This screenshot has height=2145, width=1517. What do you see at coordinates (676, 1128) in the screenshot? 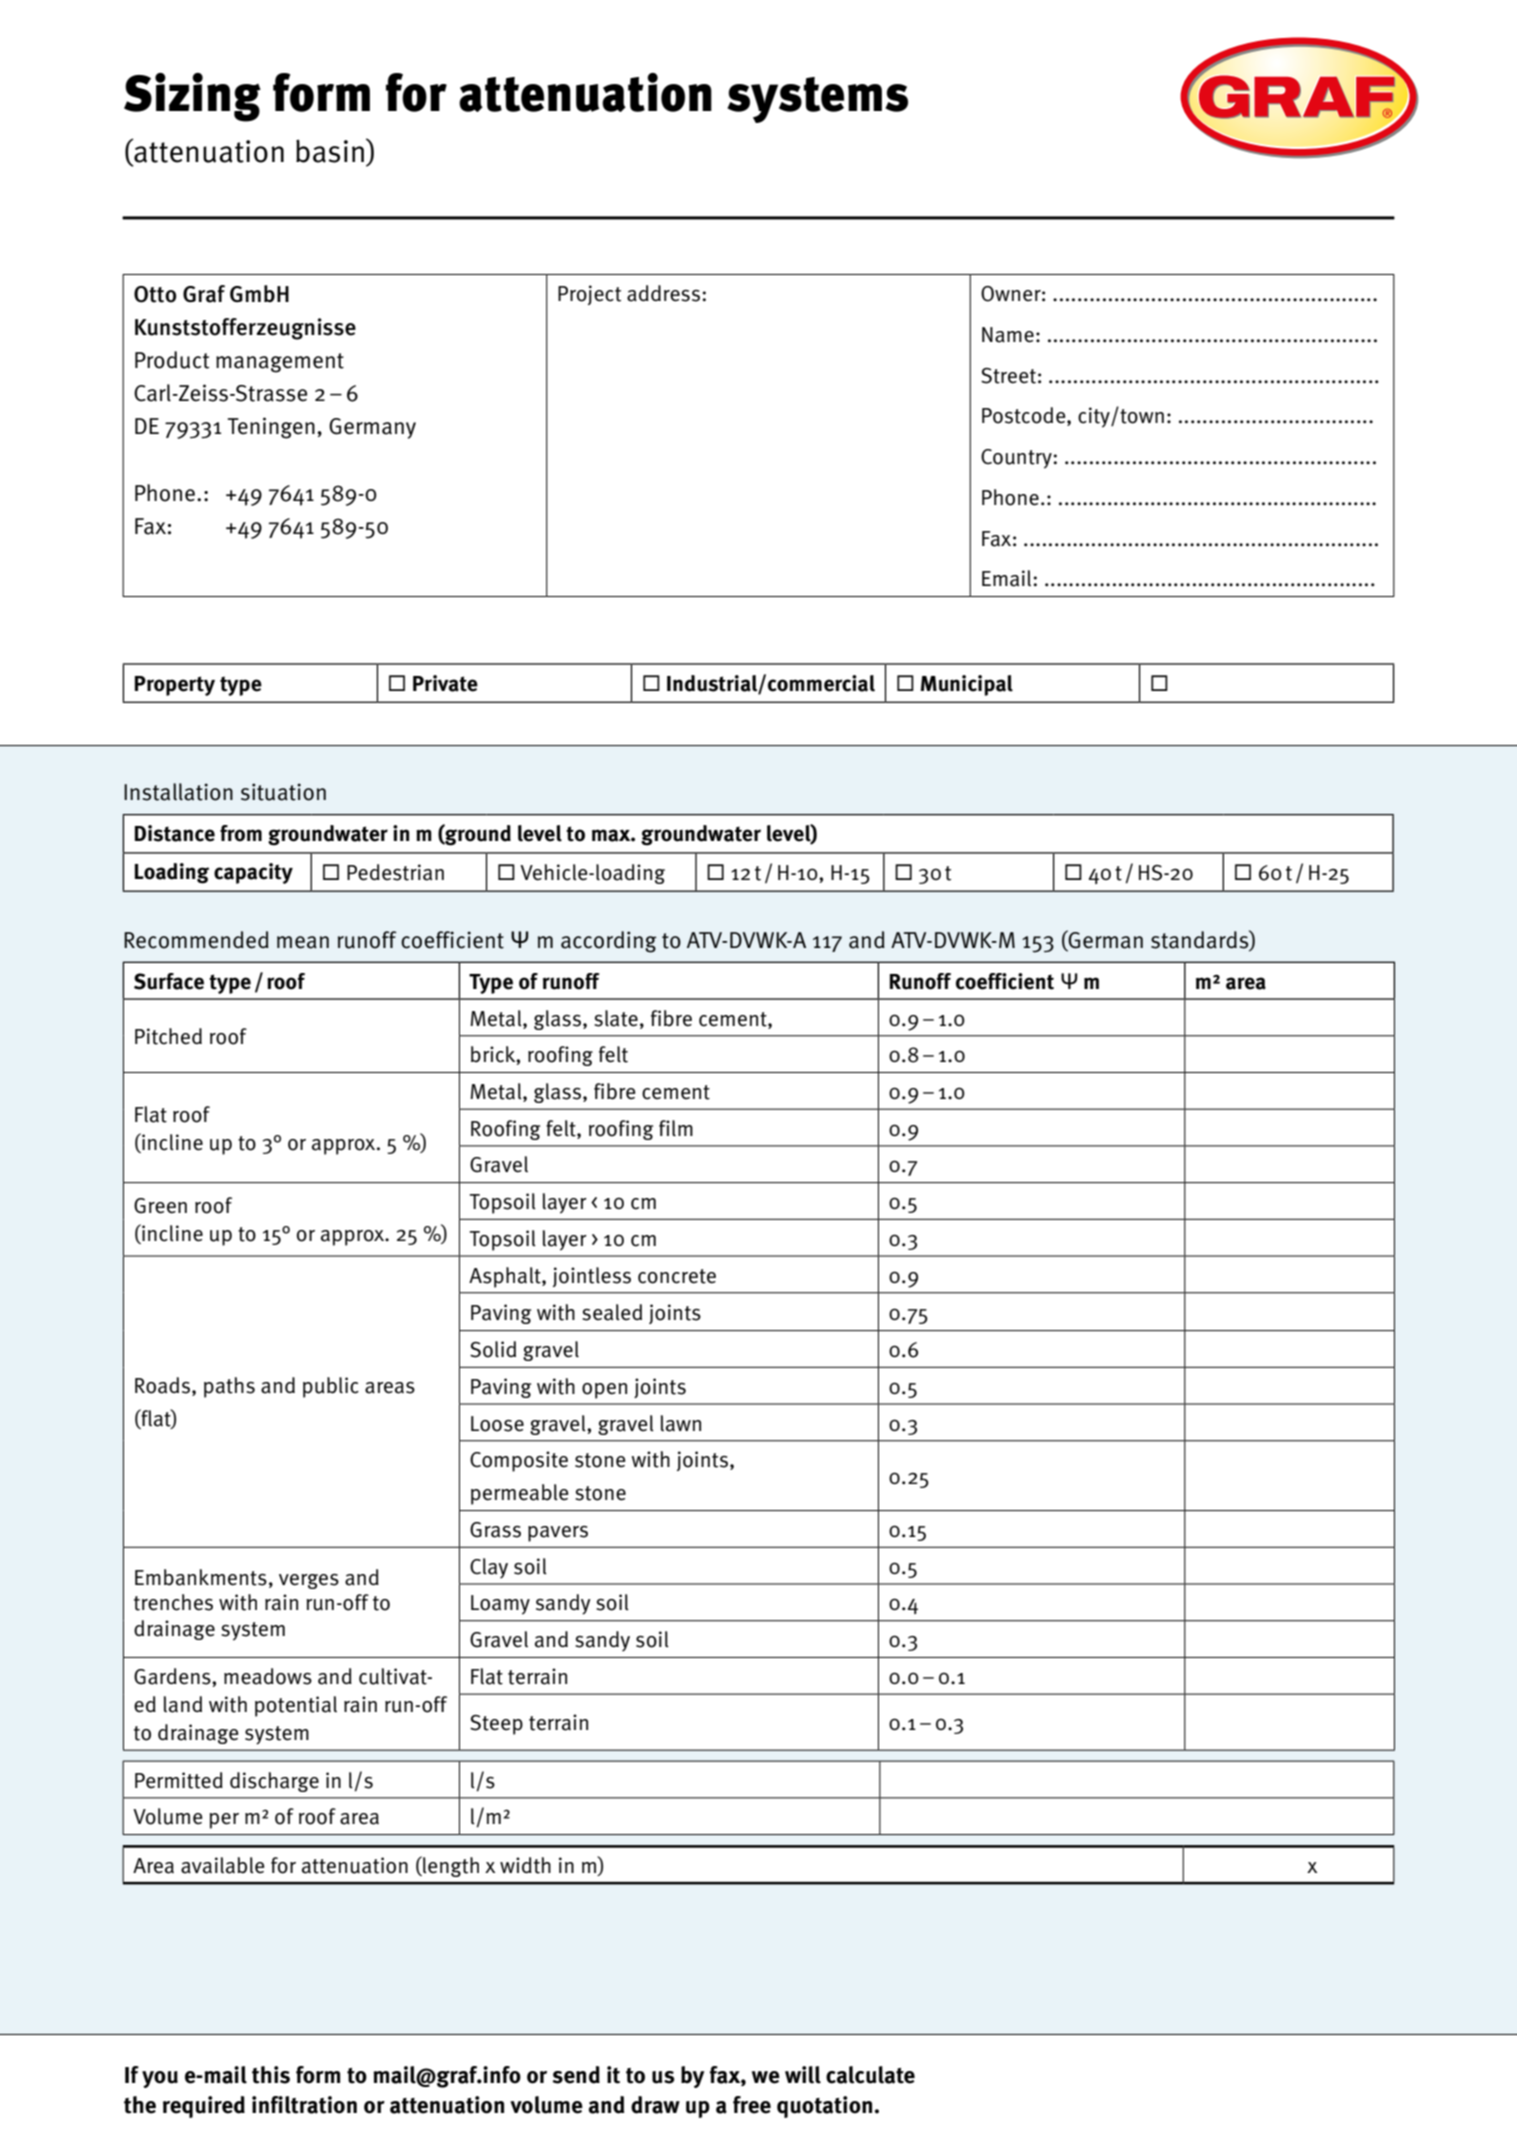
I see `film` at bounding box center [676, 1128].
